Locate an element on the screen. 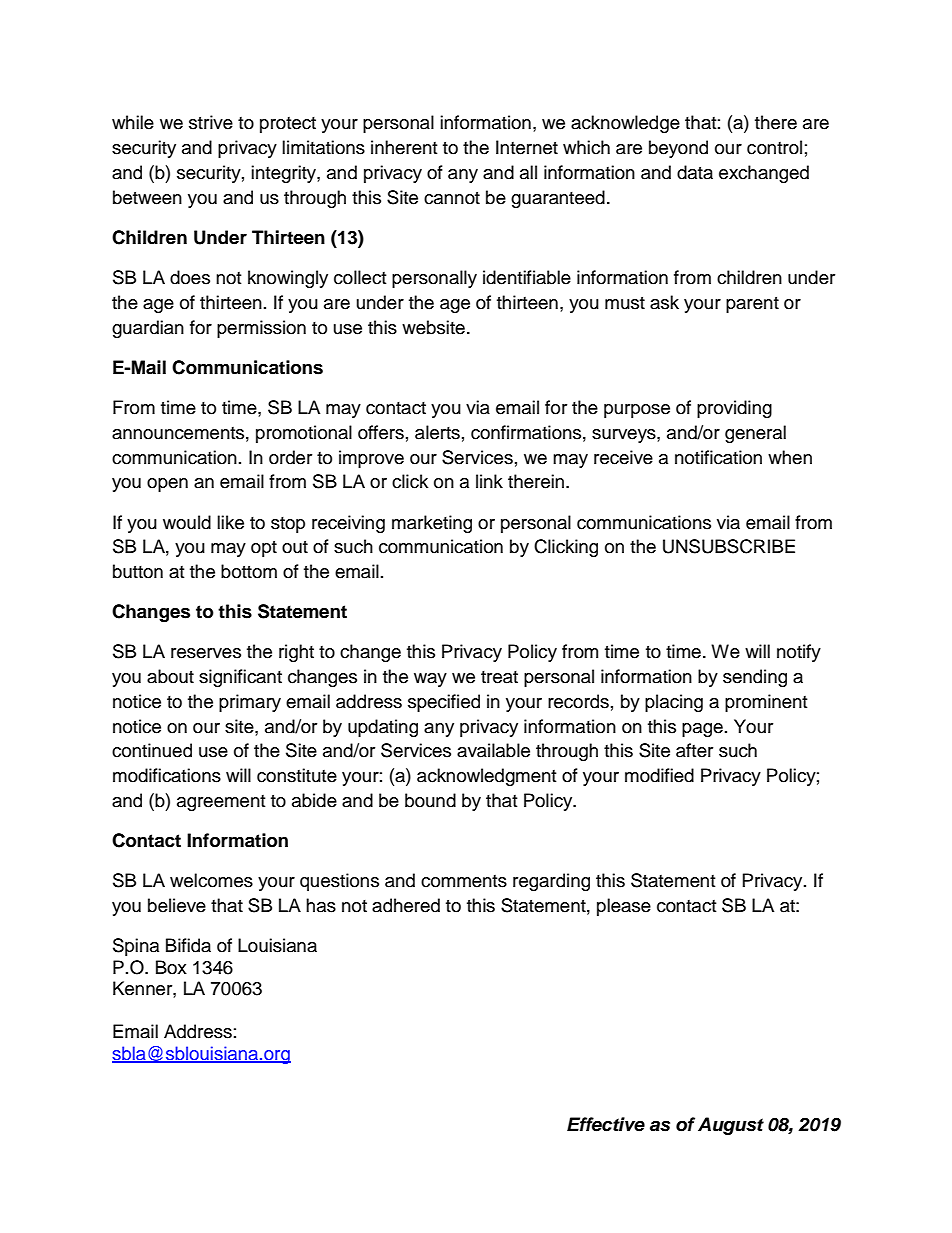 Image resolution: width=952 pixels, height=1233 pixels. August is located at coordinates (731, 1126).
